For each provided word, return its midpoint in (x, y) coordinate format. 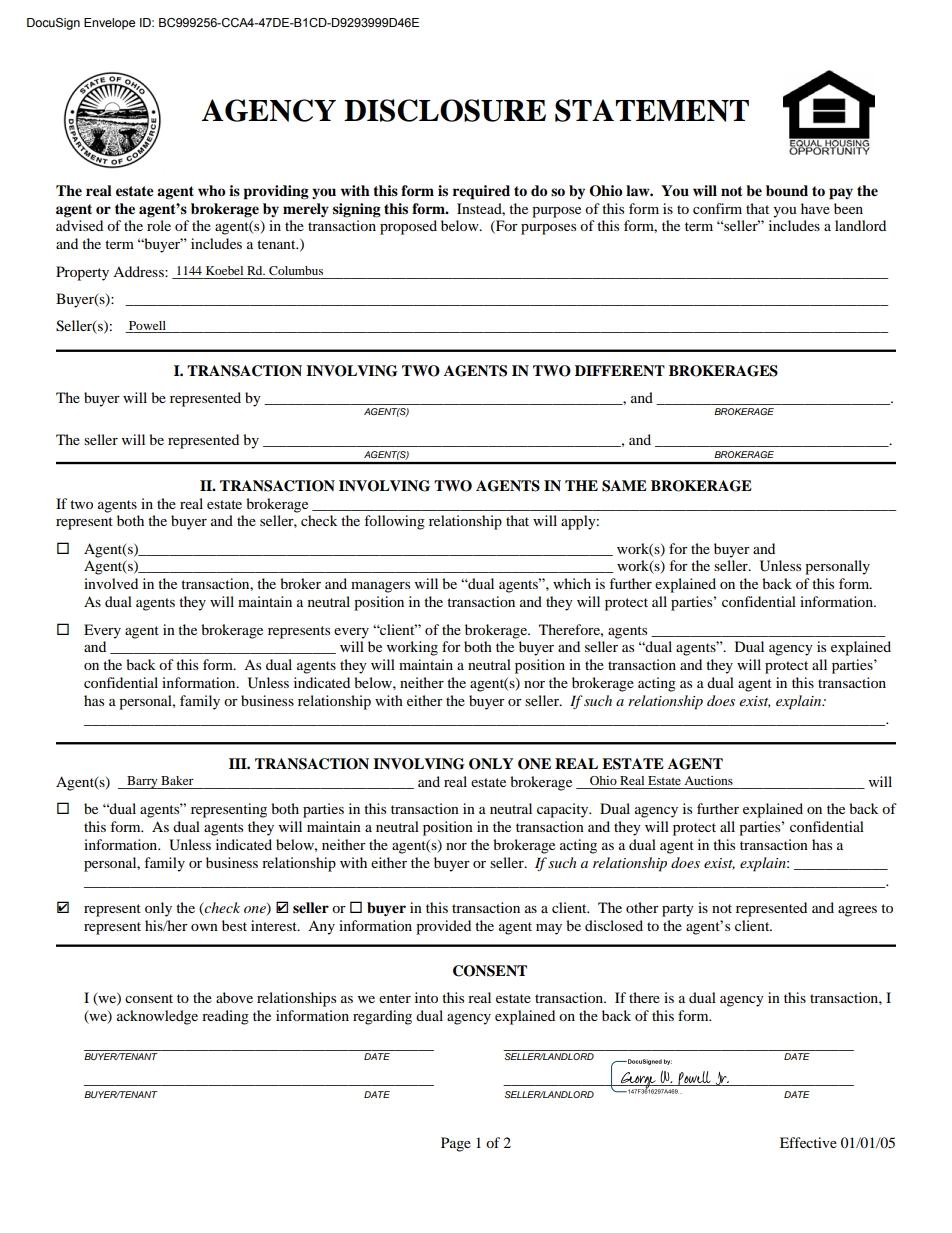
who (211, 190)
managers (380, 587)
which (572, 583)
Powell (147, 325)
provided (443, 927)
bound (787, 191)
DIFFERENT (620, 370)
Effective (808, 1142)
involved (111, 583)
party (678, 910)
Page (456, 1144)
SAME (624, 486)
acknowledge (157, 1017)
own (204, 927)
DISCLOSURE (445, 110)
